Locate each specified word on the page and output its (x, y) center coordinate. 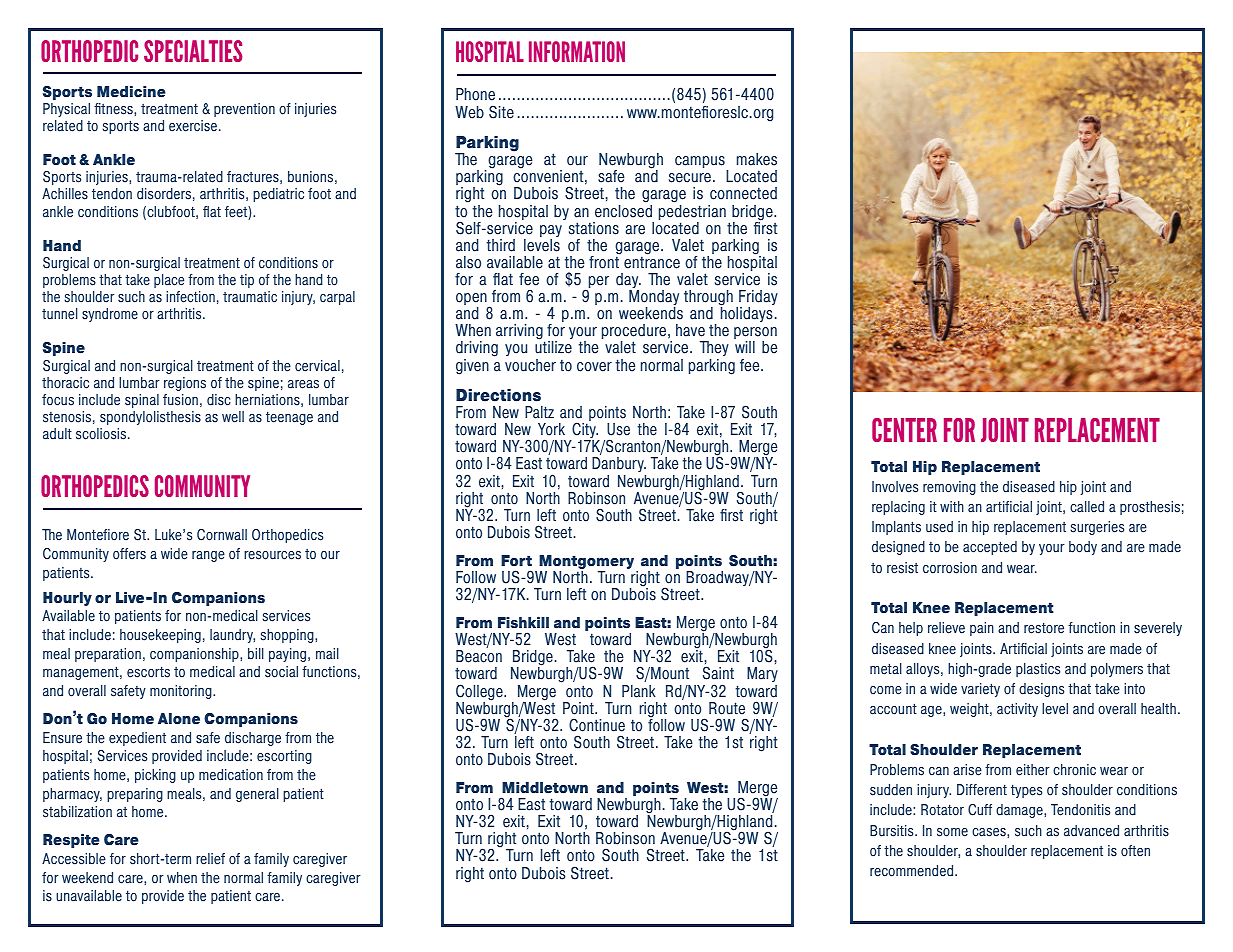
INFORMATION (577, 51)
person (755, 334)
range (208, 556)
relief (210, 859)
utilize (553, 346)
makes (757, 159)
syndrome (110, 315)
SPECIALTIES (193, 51)
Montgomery (588, 563)
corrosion (950, 568)
